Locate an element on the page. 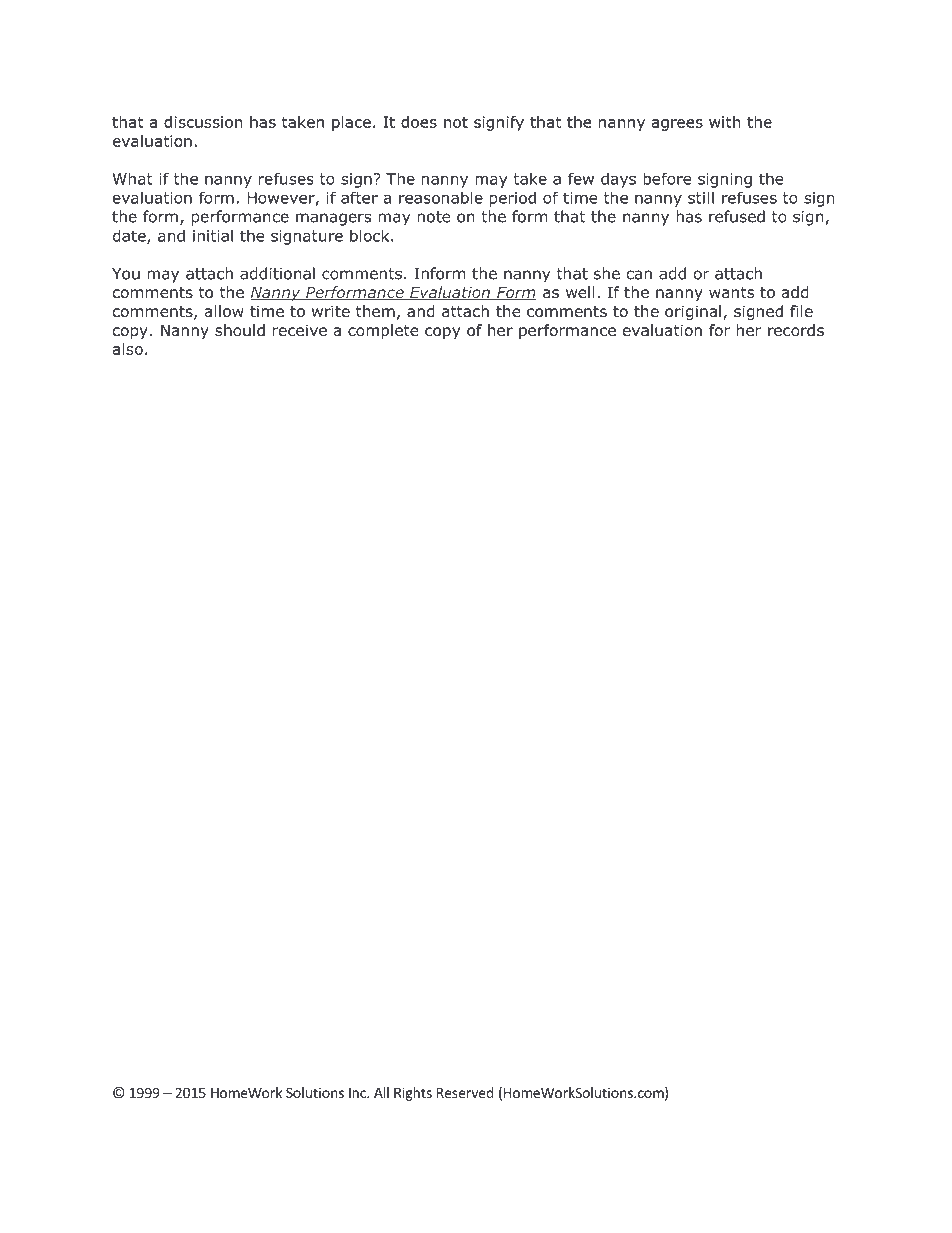 This image has height=1233, width=952. Inc is located at coordinates (358, 1093).
